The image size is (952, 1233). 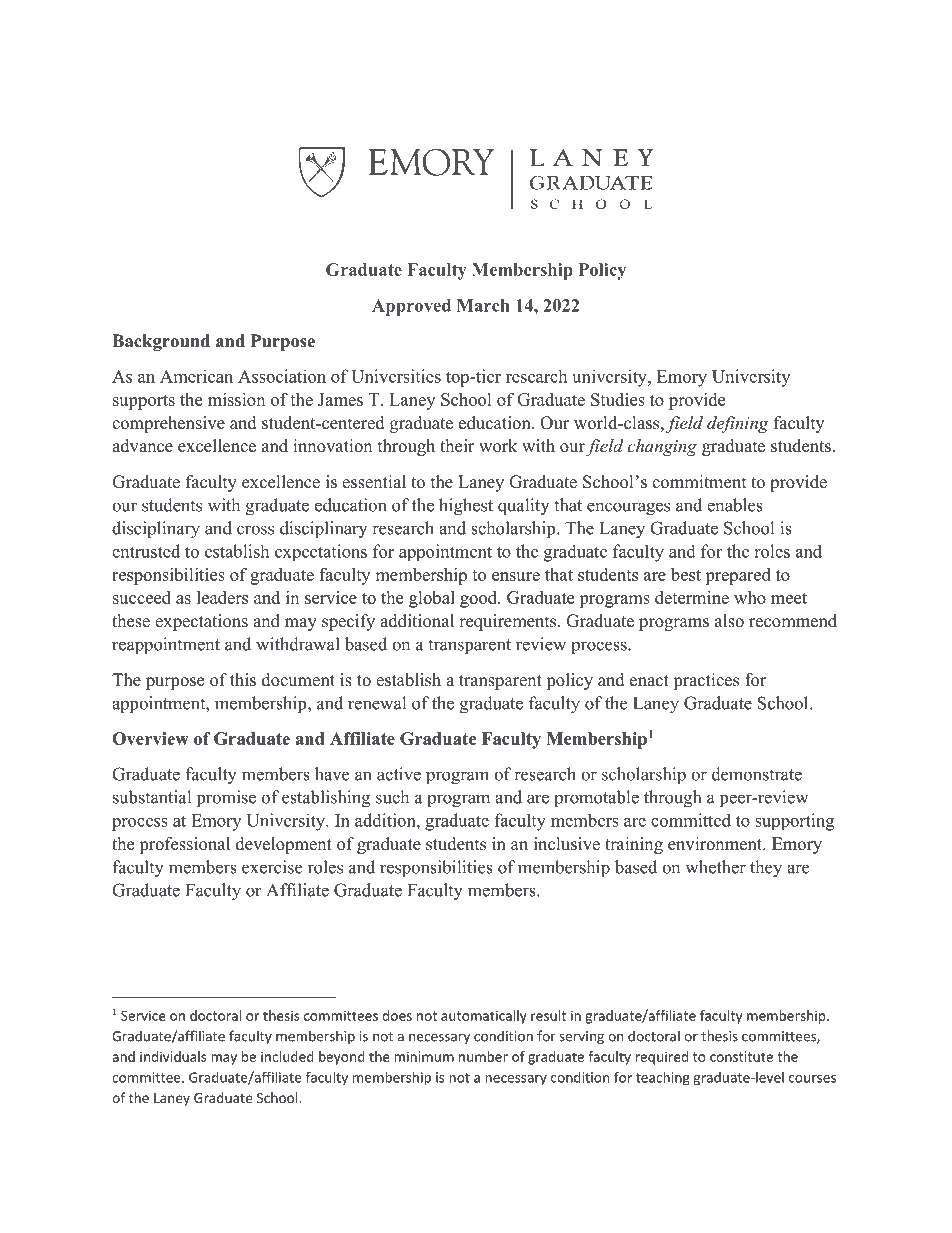 I want to click on number, so click(x=483, y=1056).
